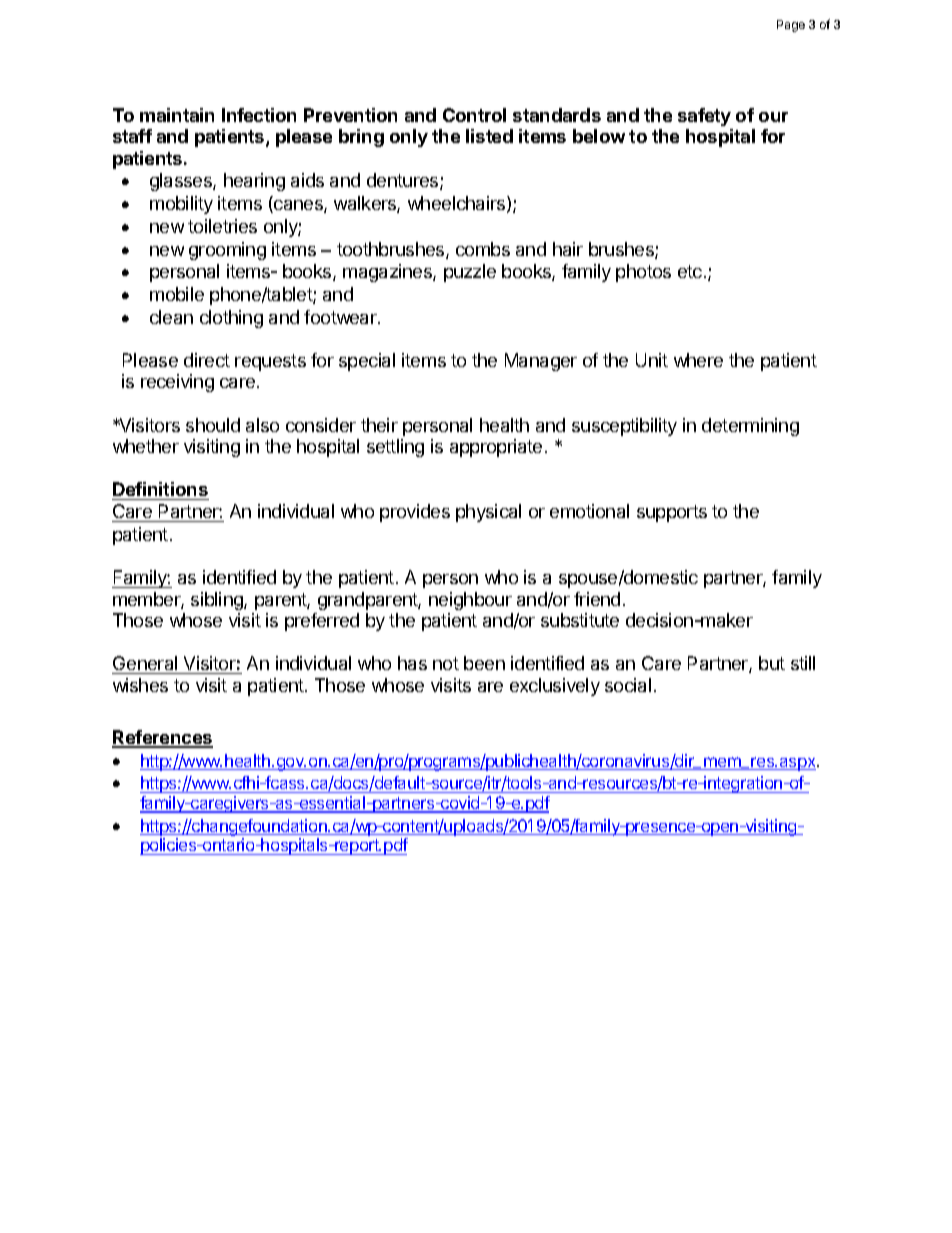  I want to click on maintain, so click(177, 115).
